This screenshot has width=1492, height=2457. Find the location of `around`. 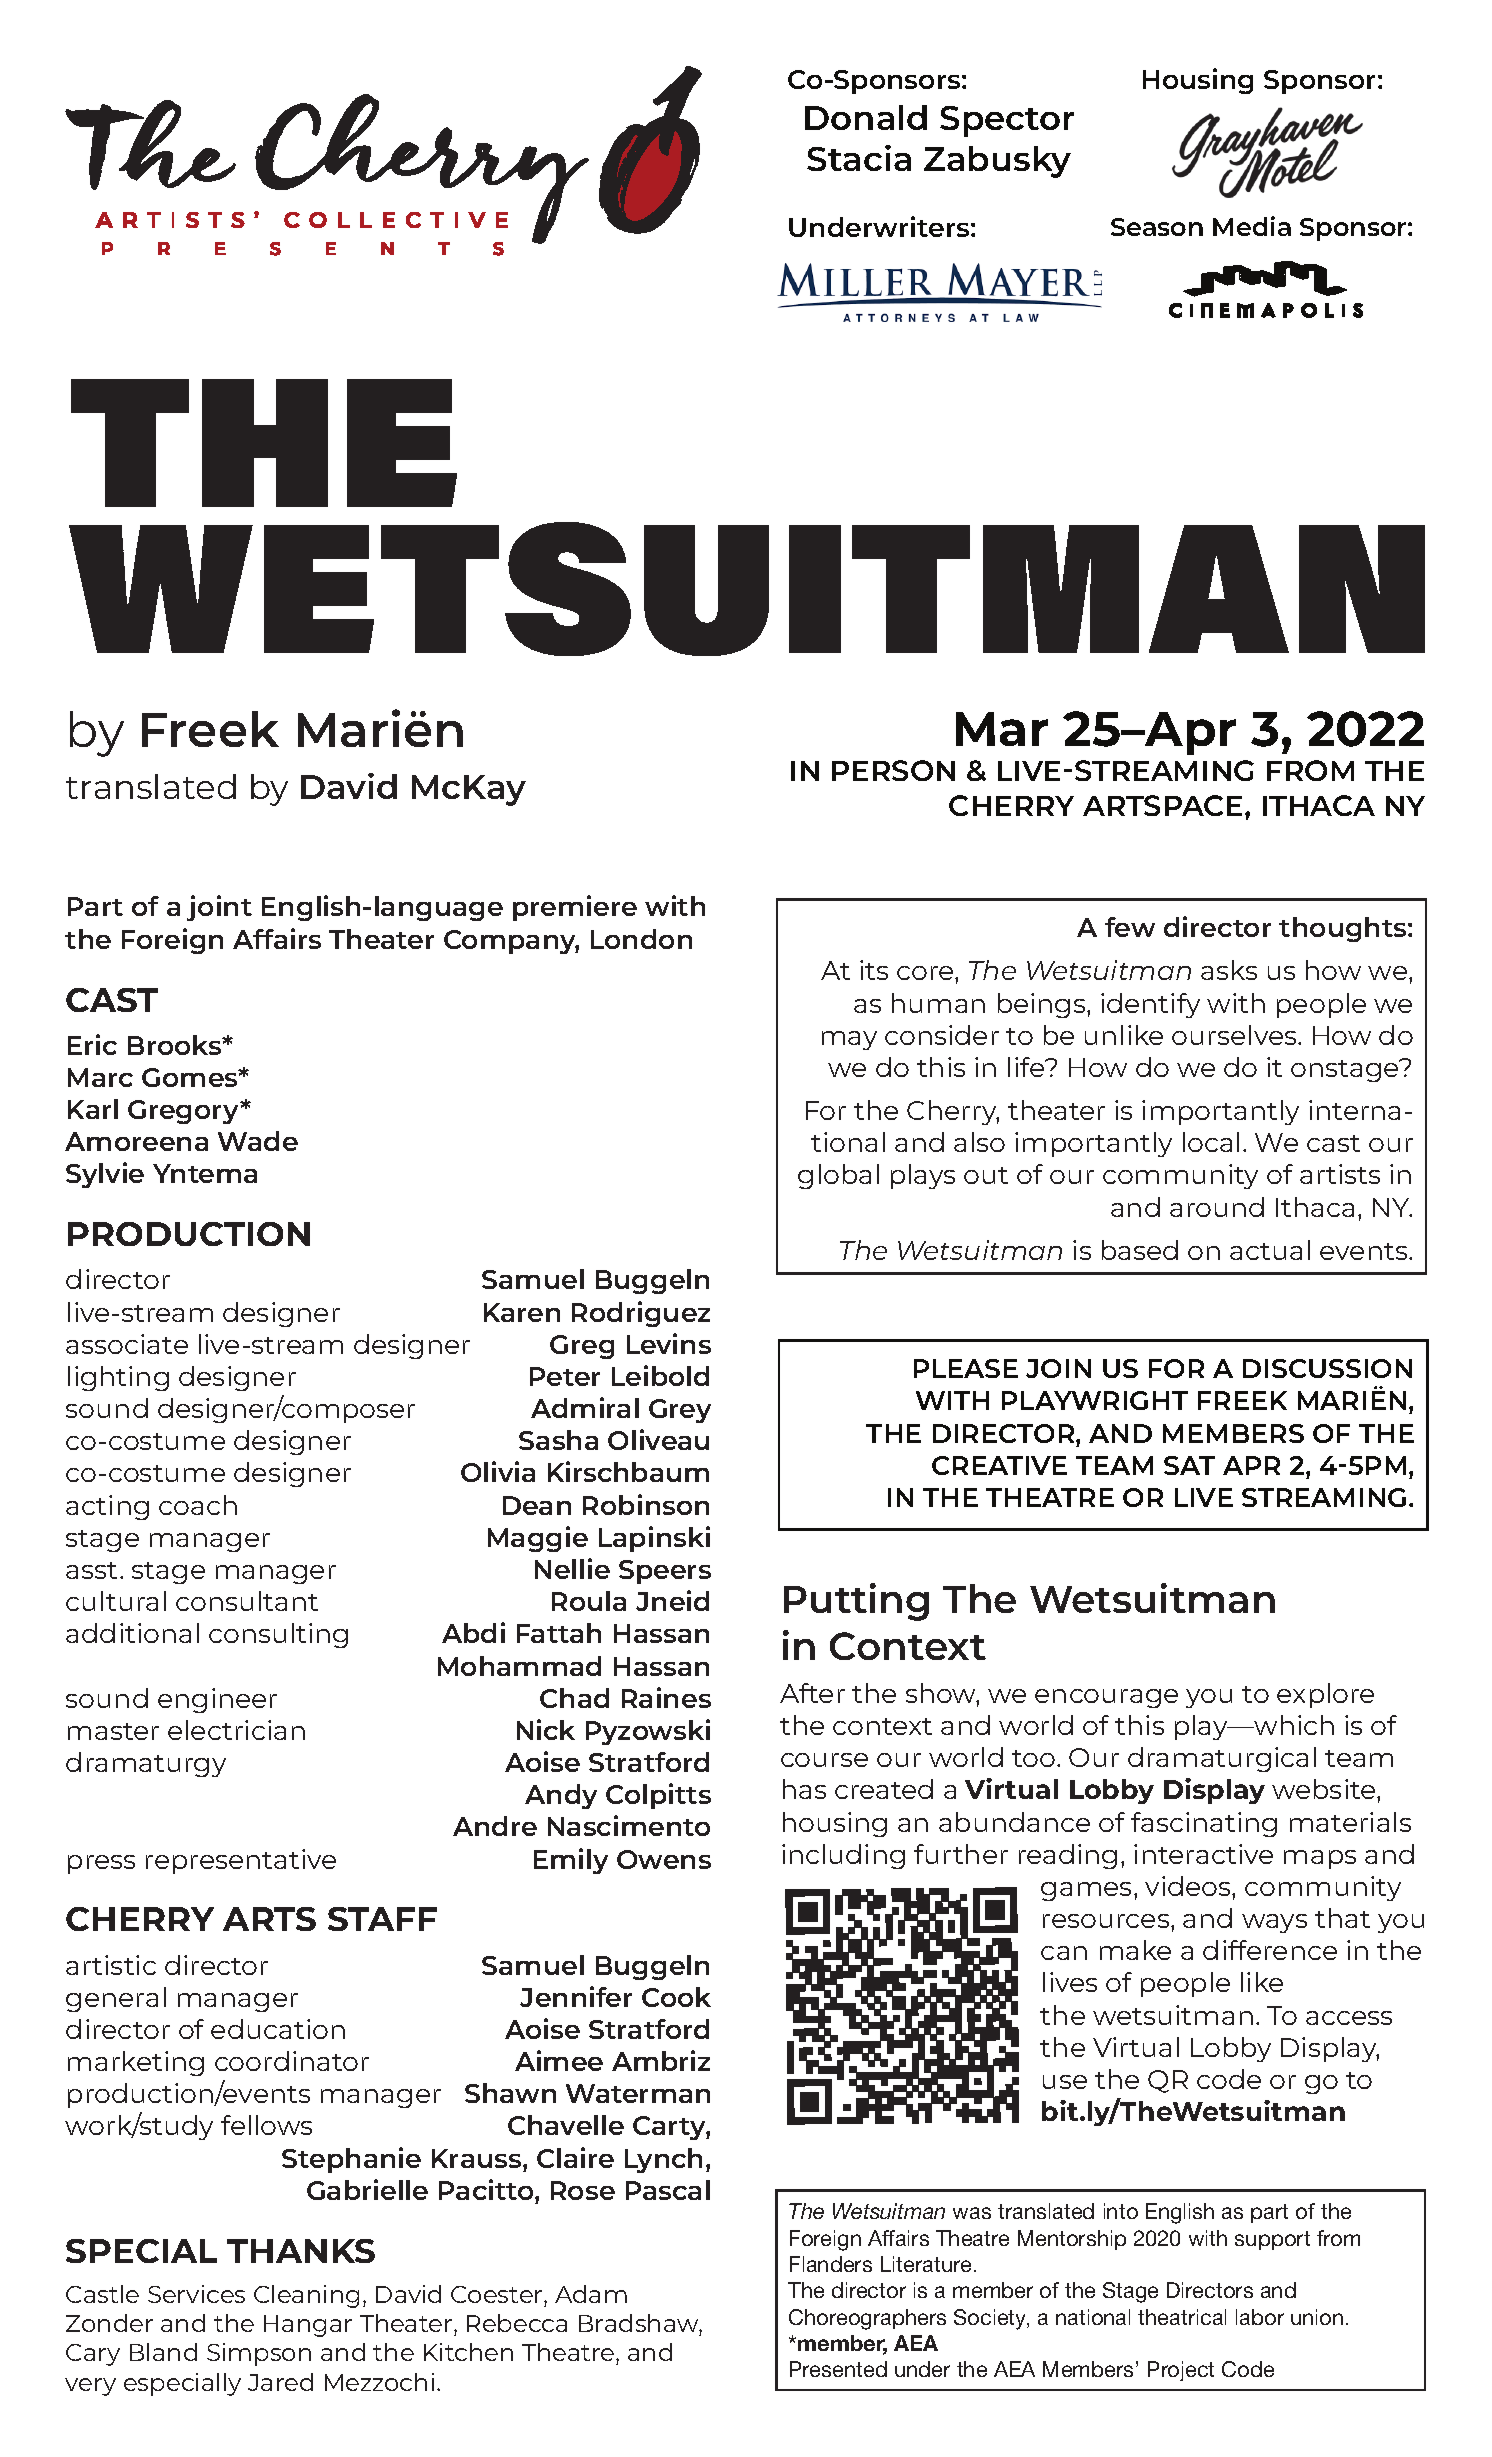

around is located at coordinates (1217, 1207).
